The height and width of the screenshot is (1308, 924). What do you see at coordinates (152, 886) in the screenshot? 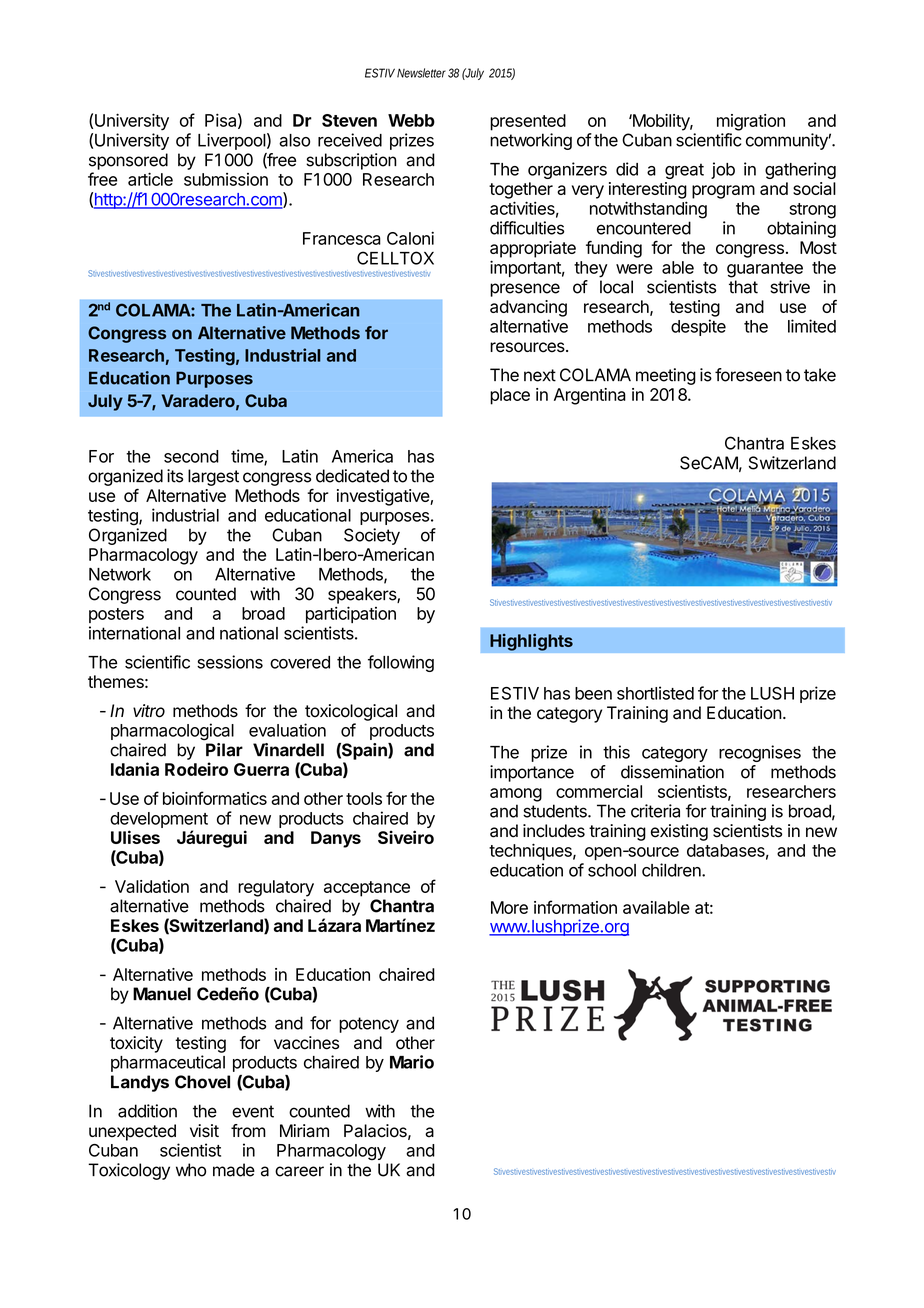
I see `Validation` at bounding box center [152, 886].
